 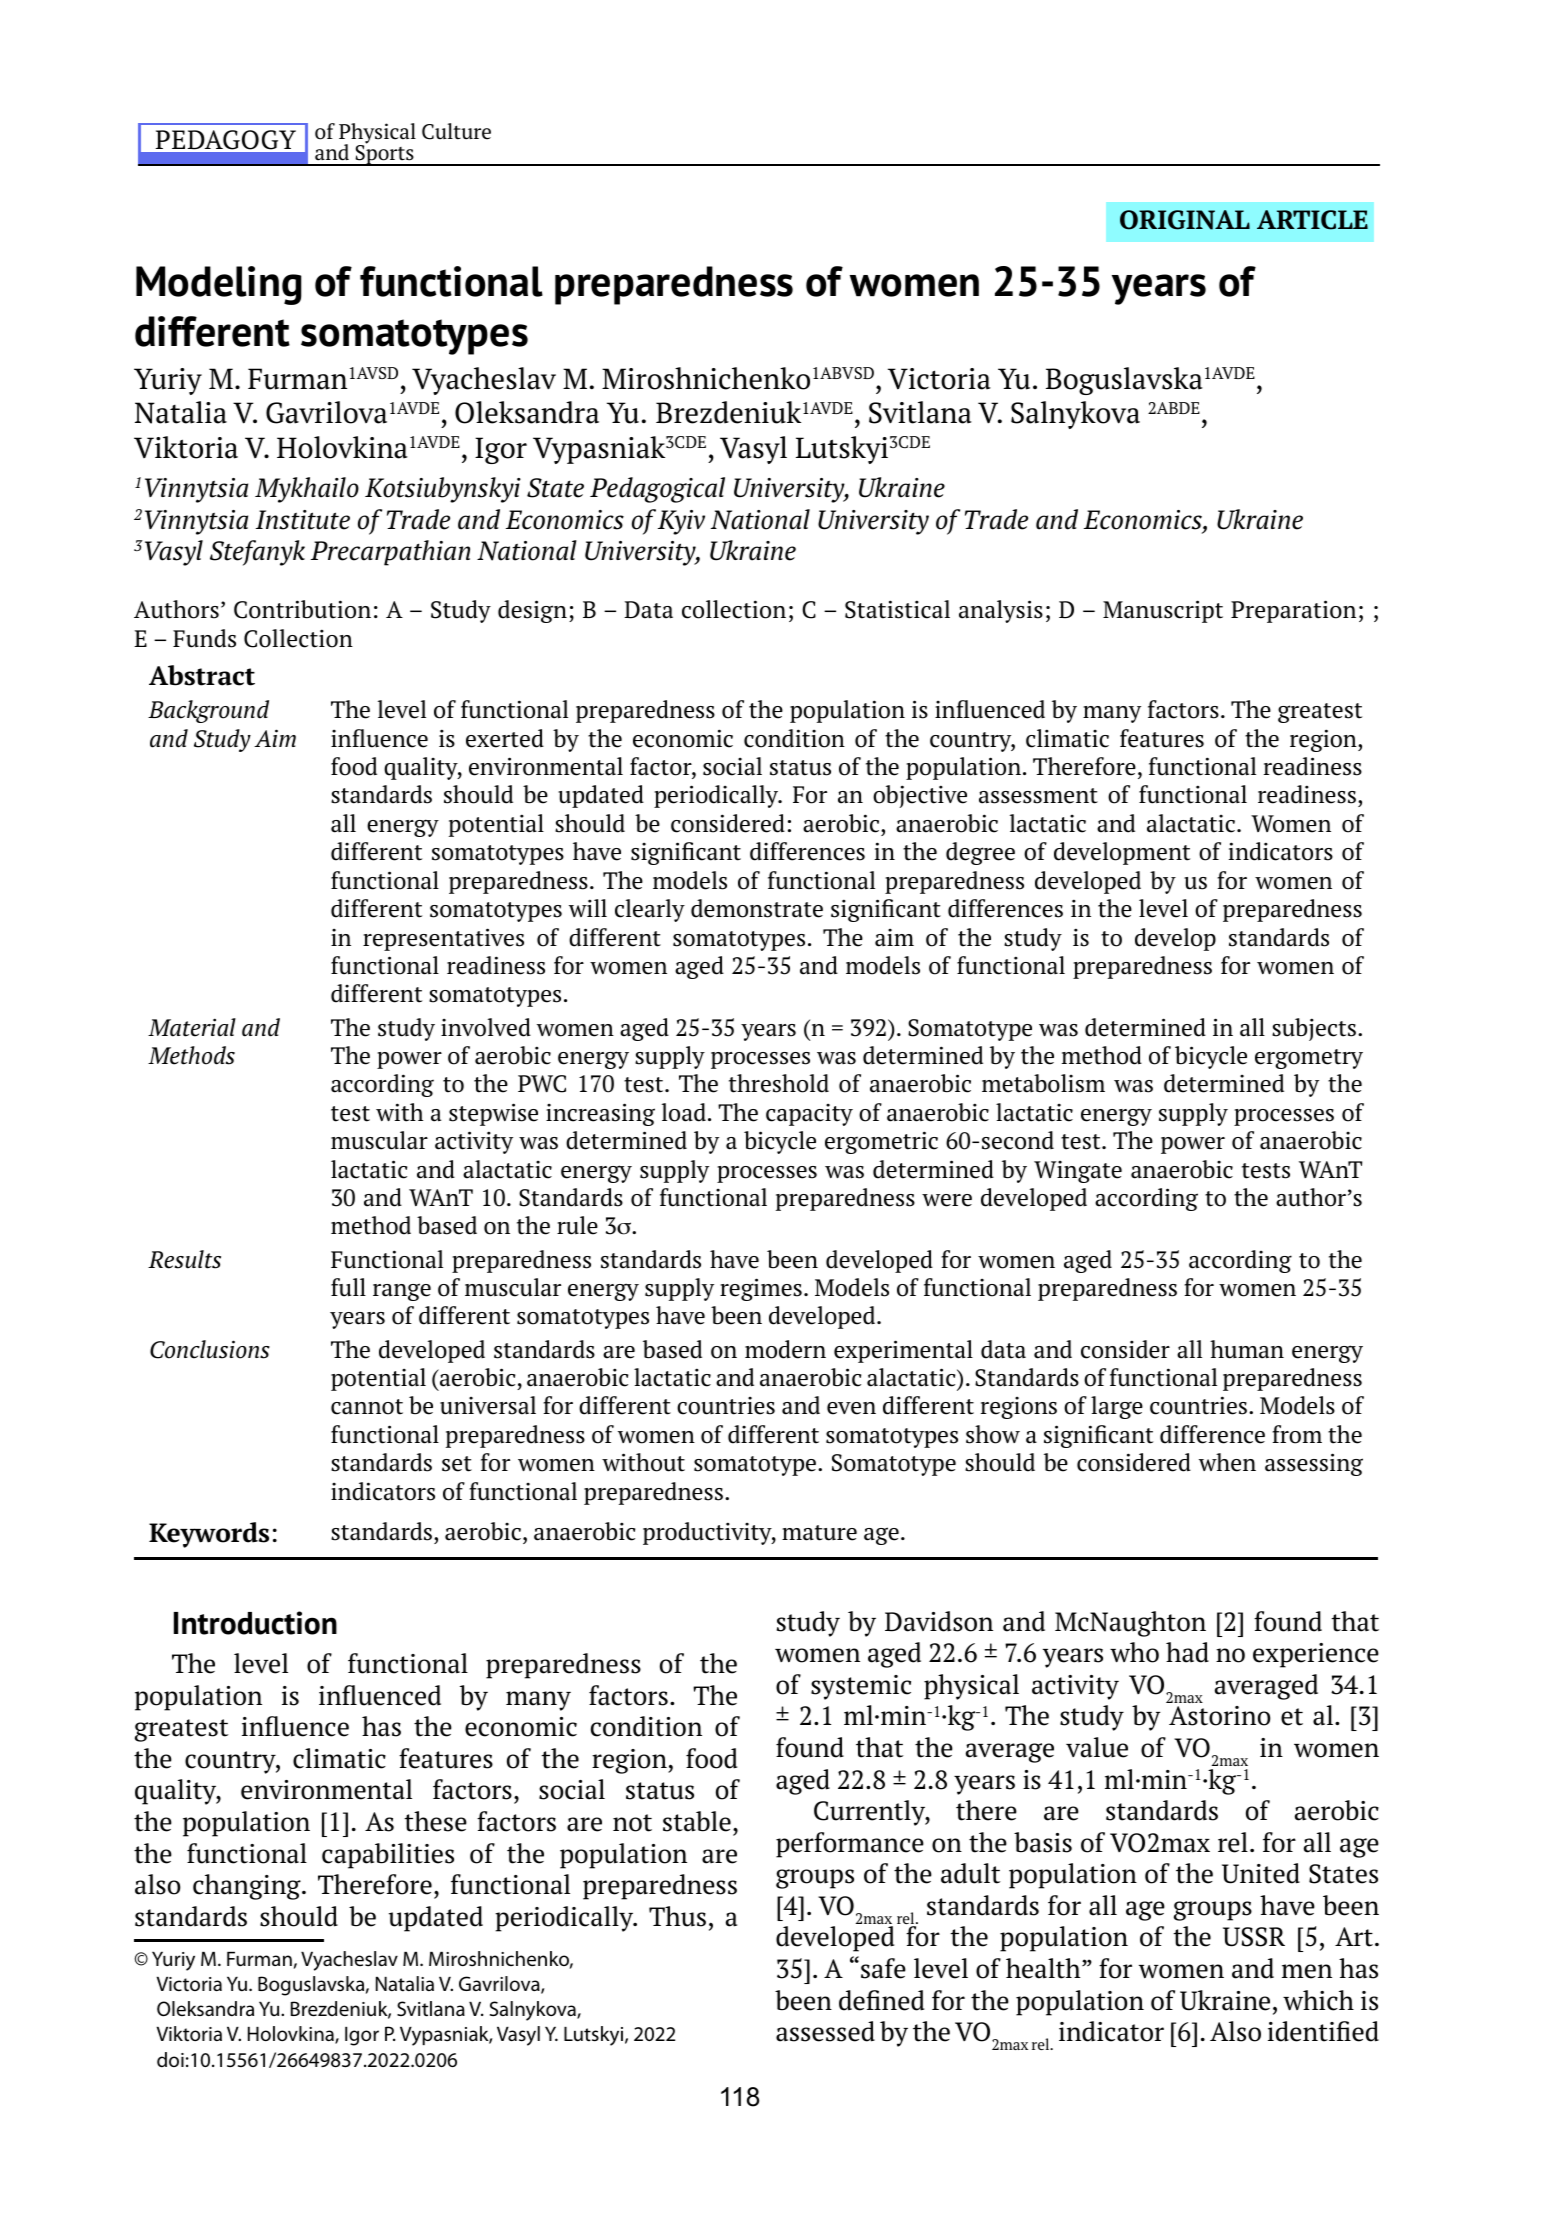 I want to click on assessment, so click(x=1038, y=796).
